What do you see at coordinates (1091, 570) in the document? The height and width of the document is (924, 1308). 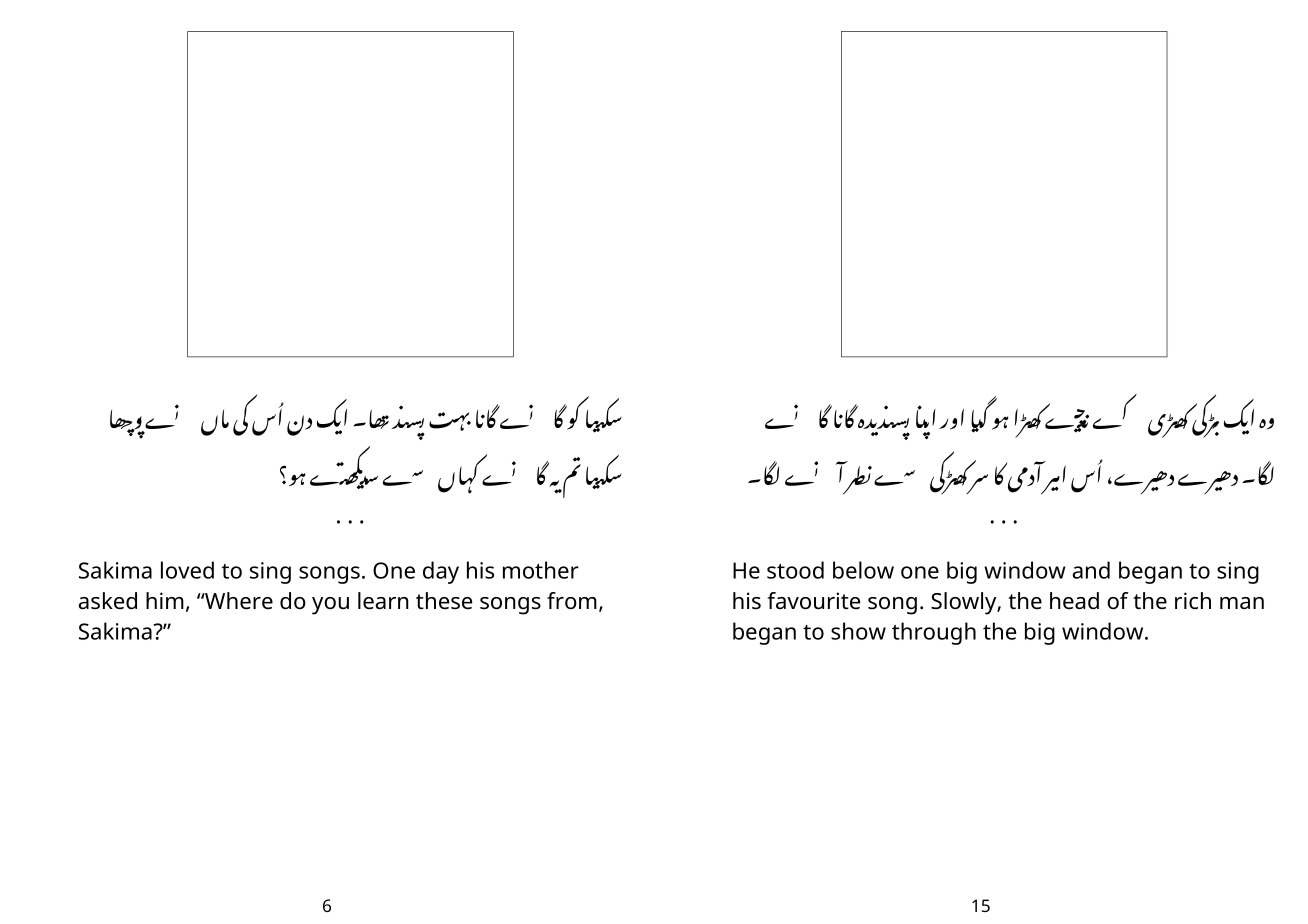 I see `and` at bounding box center [1091, 570].
